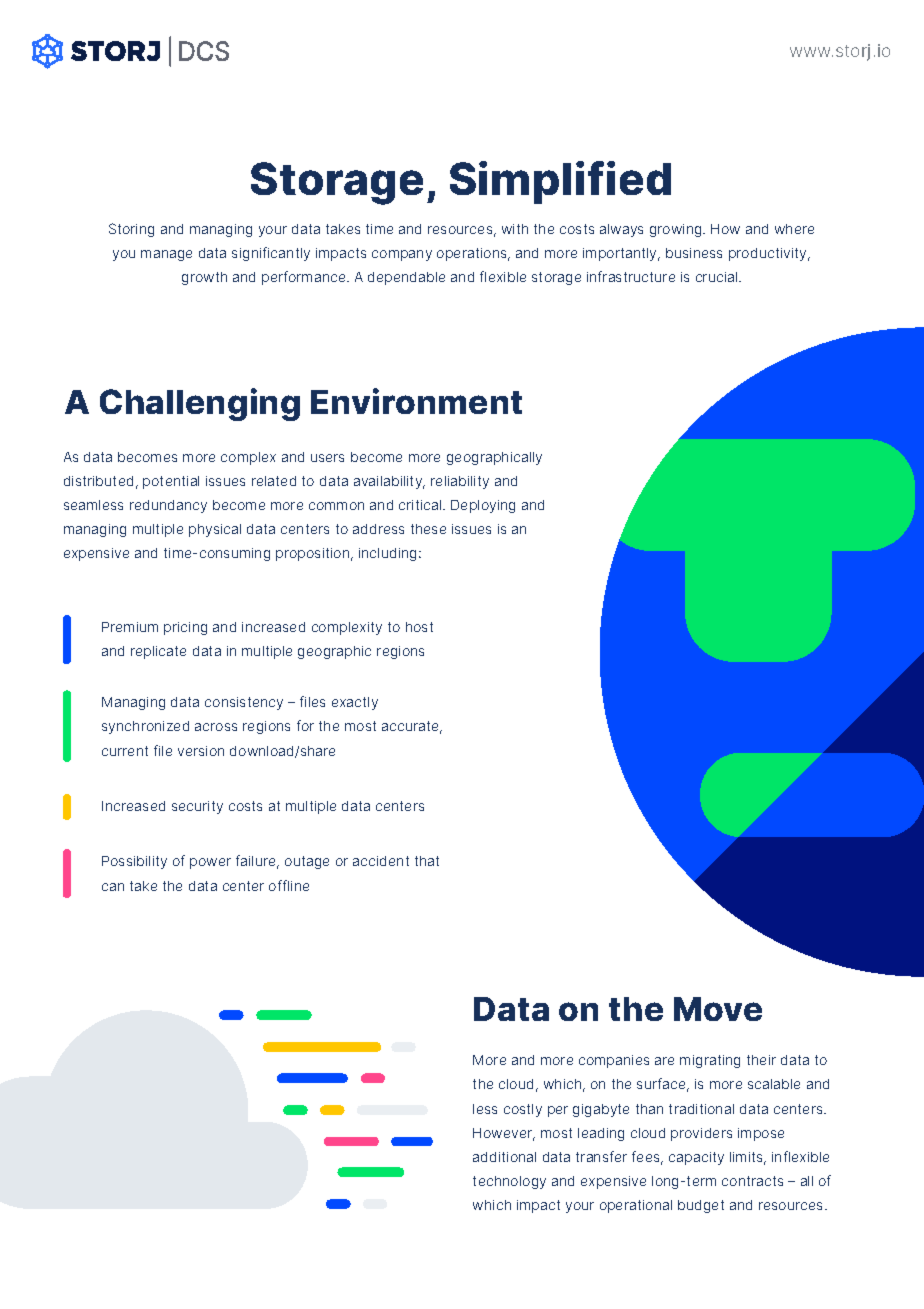  Describe the element at coordinates (504, 1157) in the page. I see `additional` at that location.
